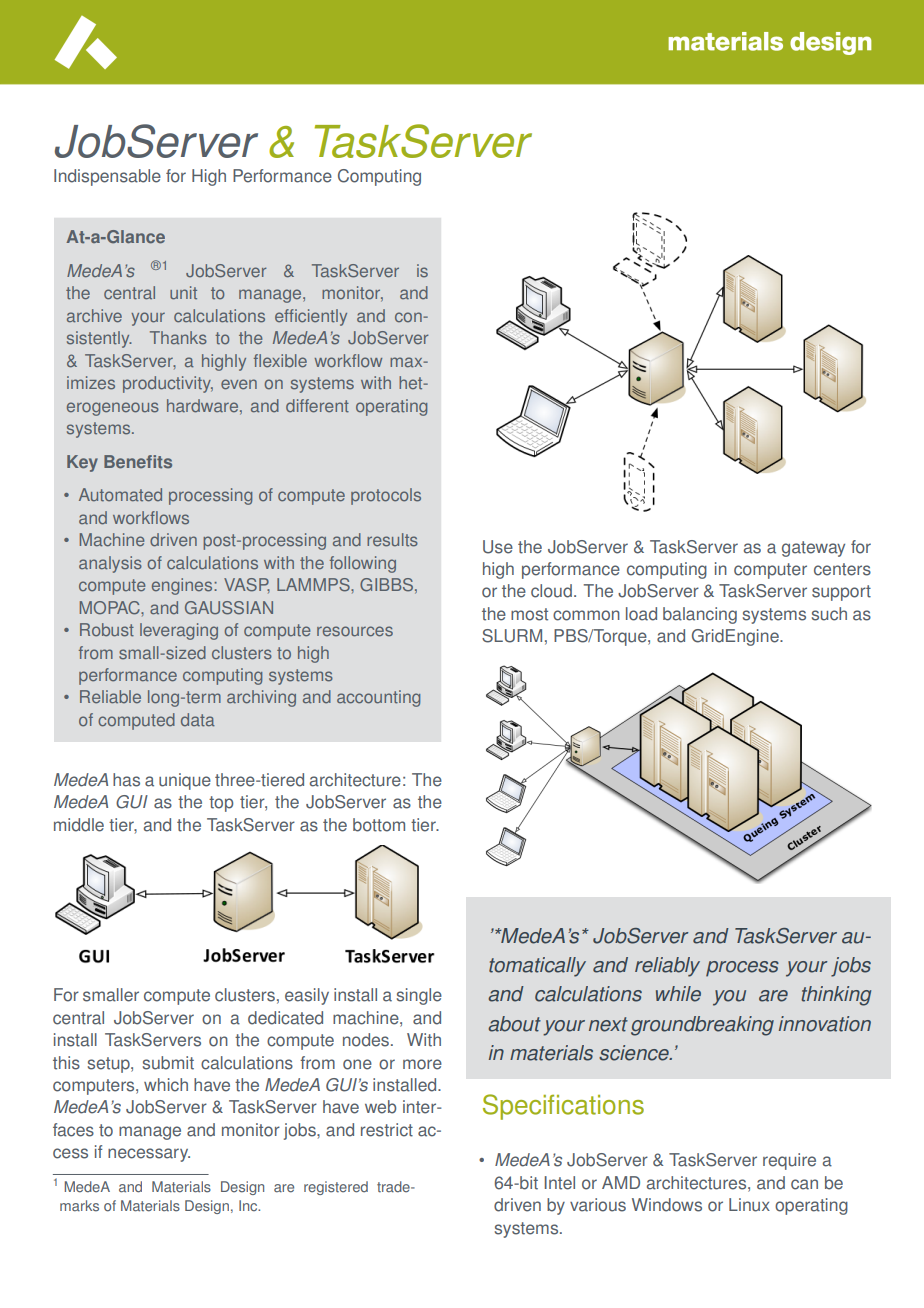  I want to click on bottom, so click(379, 825).
